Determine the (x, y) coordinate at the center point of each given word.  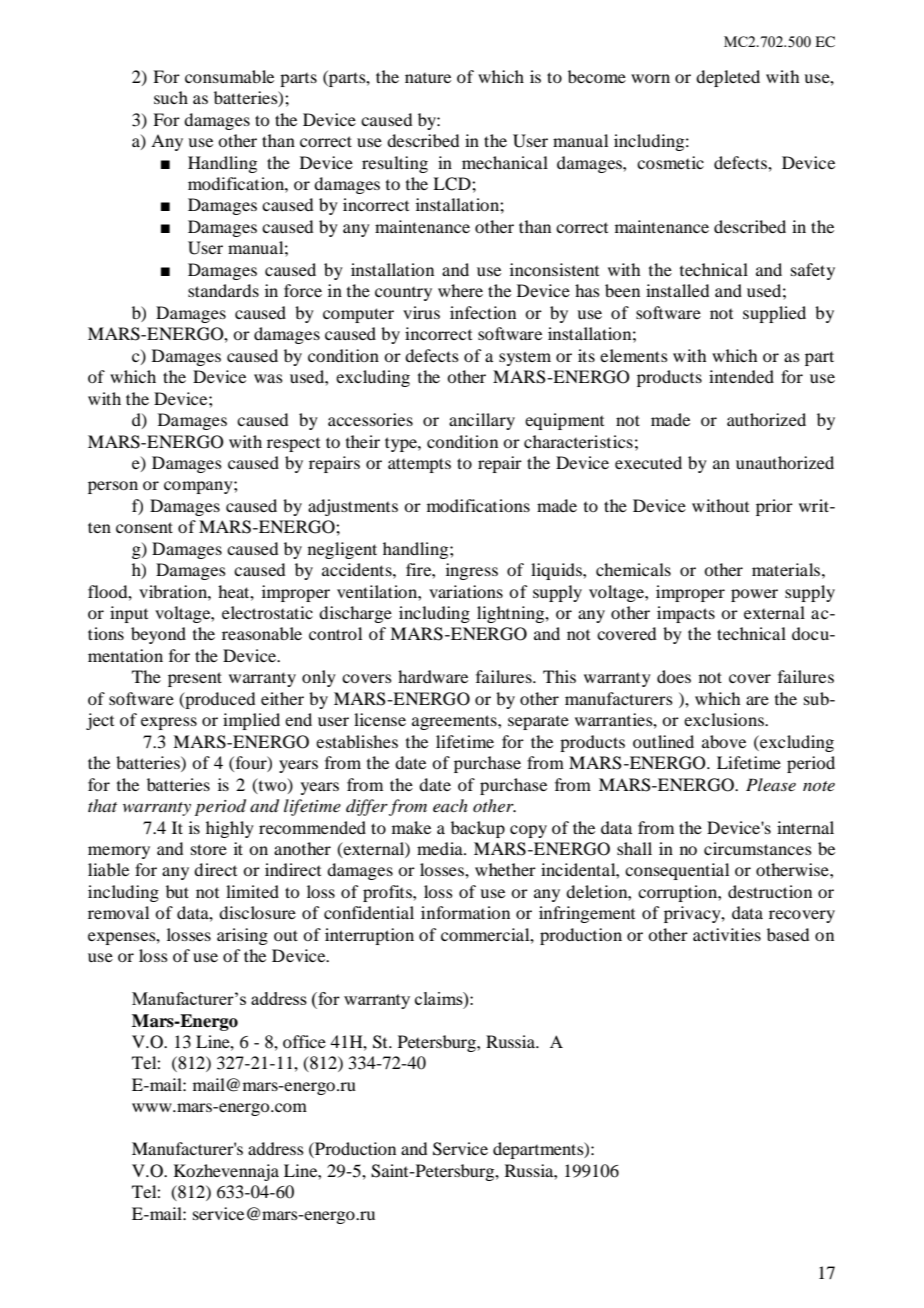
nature (428, 78)
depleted (728, 78)
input (129, 614)
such (171, 97)
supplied (774, 314)
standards (223, 290)
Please (771, 784)
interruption (369, 936)
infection (483, 312)
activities (727, 934)
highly (230, 829)
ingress (472, 571)
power (754, 595)
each (450, 805)
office (304, 1041)
